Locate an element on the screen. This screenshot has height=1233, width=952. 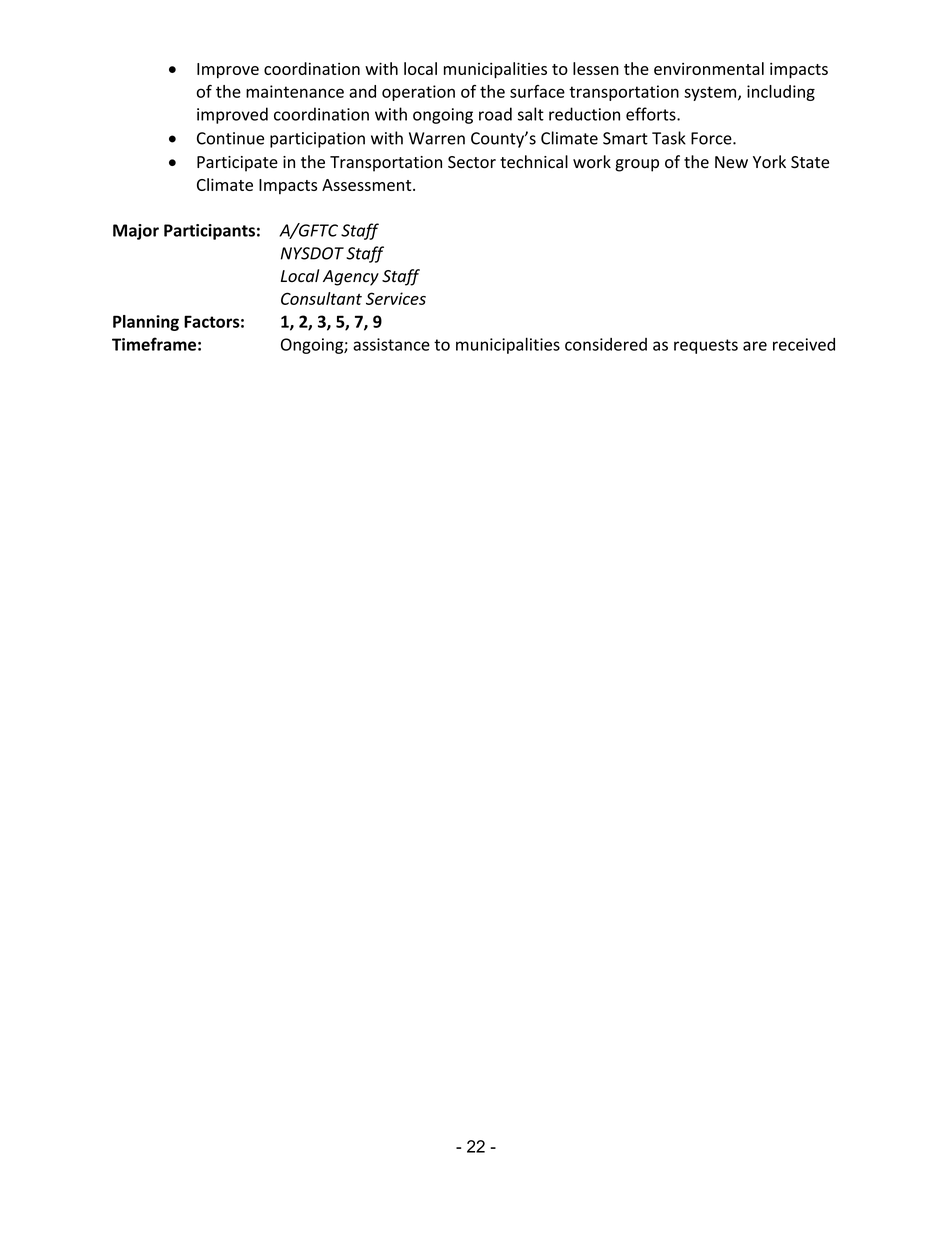
operation is located at coordinates (418, 93).
